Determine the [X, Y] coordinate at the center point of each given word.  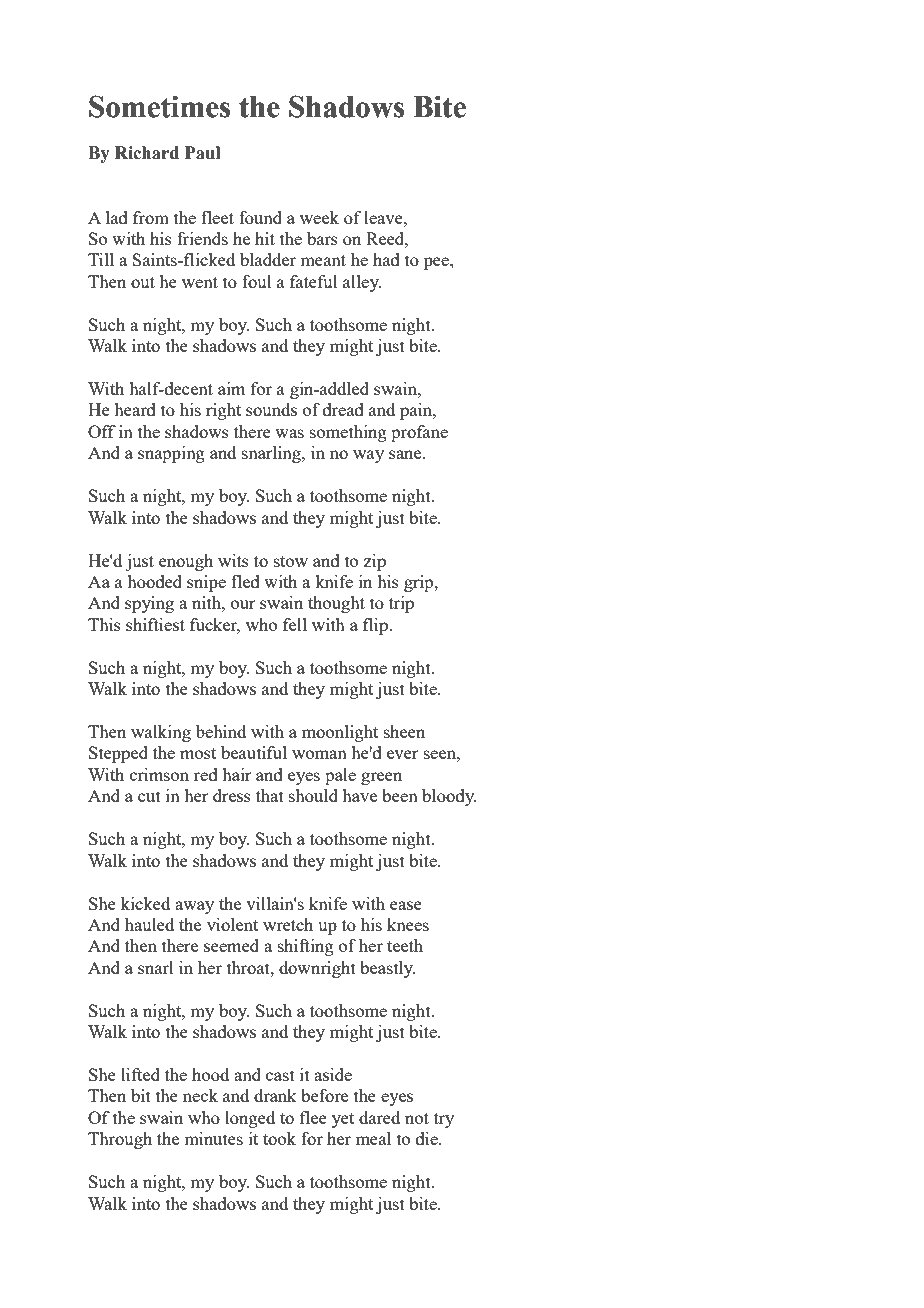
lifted [140, 1074]
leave [384, 217]
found [260, 217]
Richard [147, 153]
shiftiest [155, 624]
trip [401, 604]
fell [295, 624]
